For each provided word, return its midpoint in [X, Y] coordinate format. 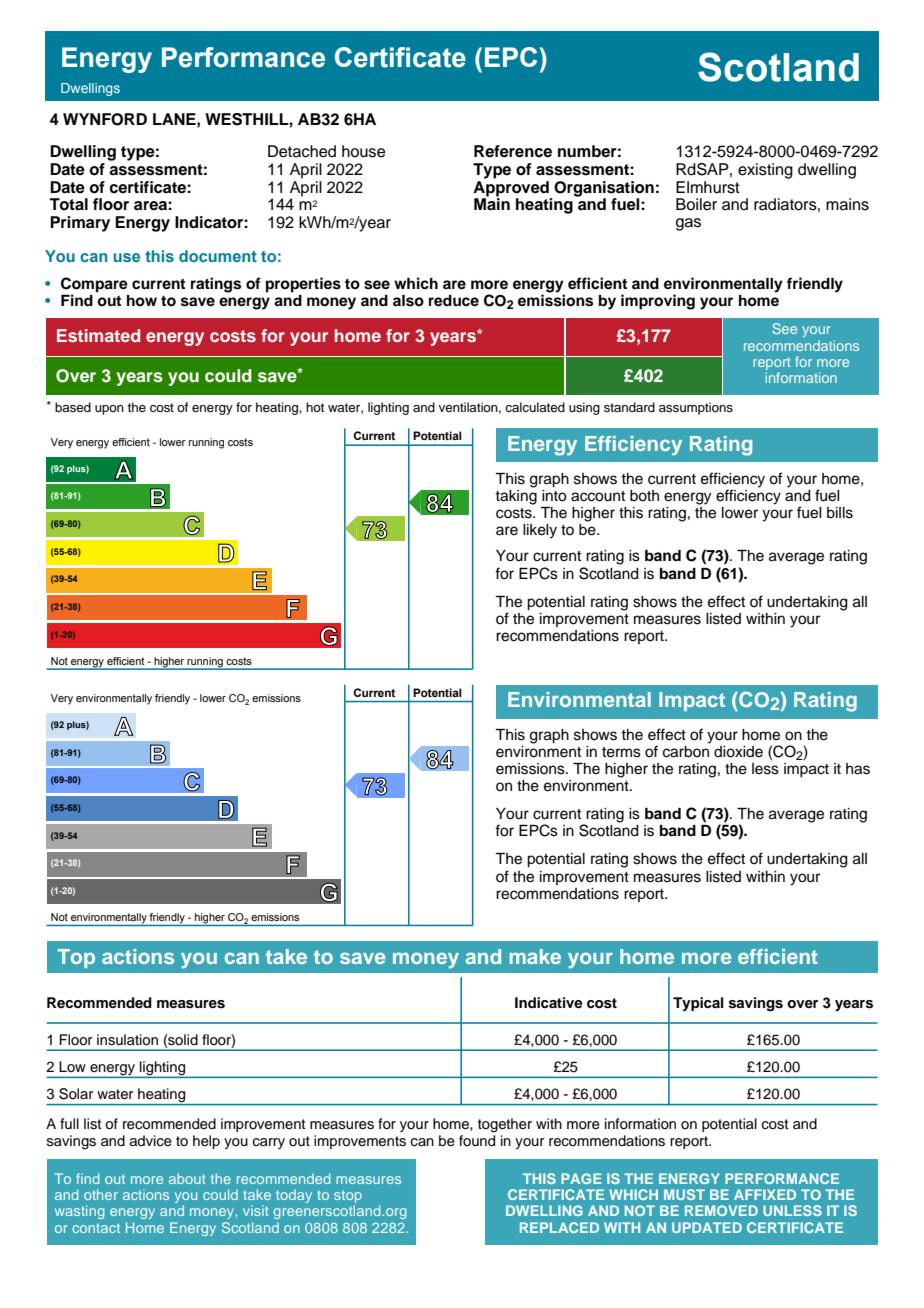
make [535, 956]
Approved [511, 187]
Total [68, 204]
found [477, 1141]
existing [765, 171]
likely [540, 531]
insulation [127, 1040]
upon [109, 410]
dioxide [738, 752]
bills [840, 513]
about [187, 1178]
